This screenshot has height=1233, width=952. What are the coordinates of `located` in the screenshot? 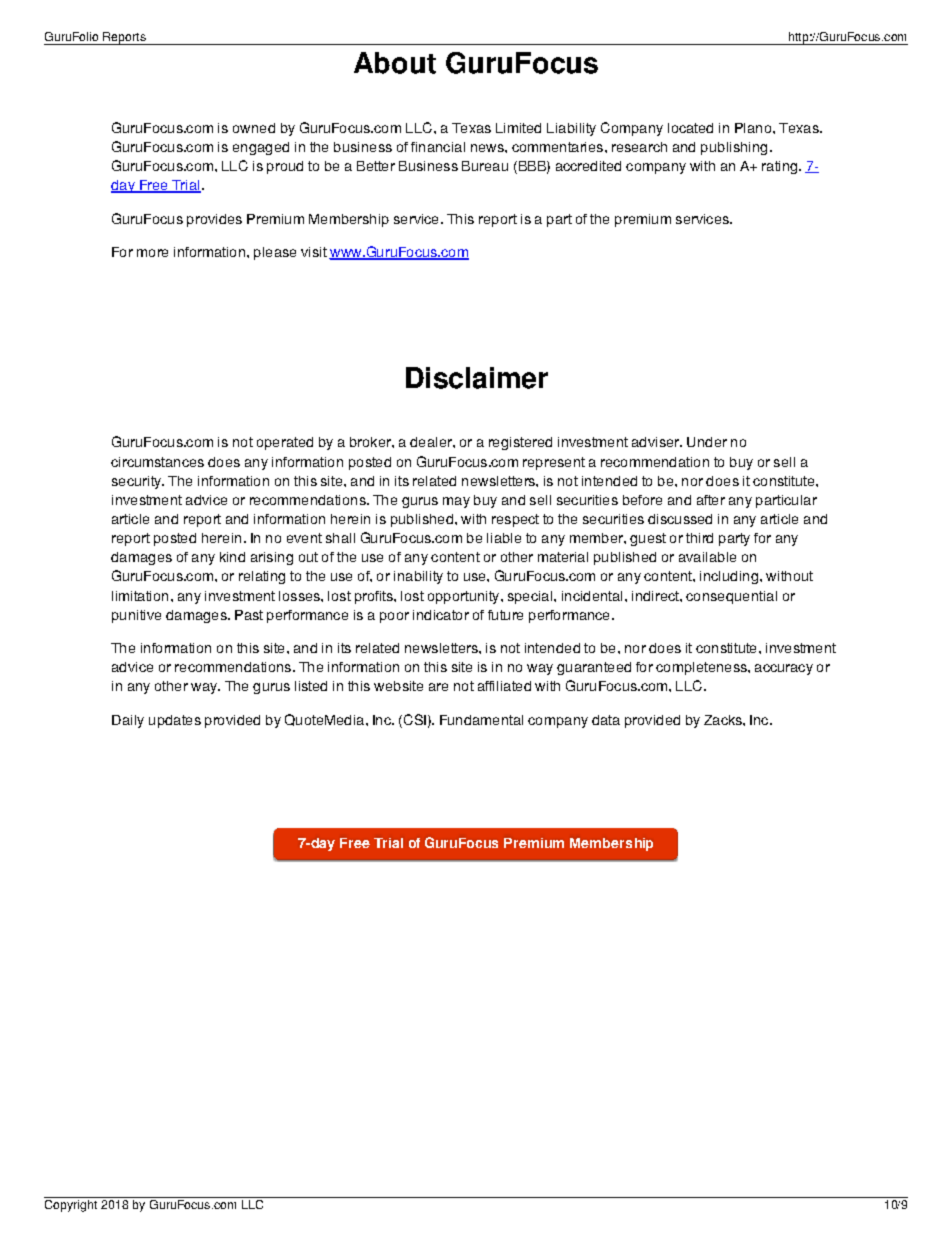 It's located at (690, 128).
